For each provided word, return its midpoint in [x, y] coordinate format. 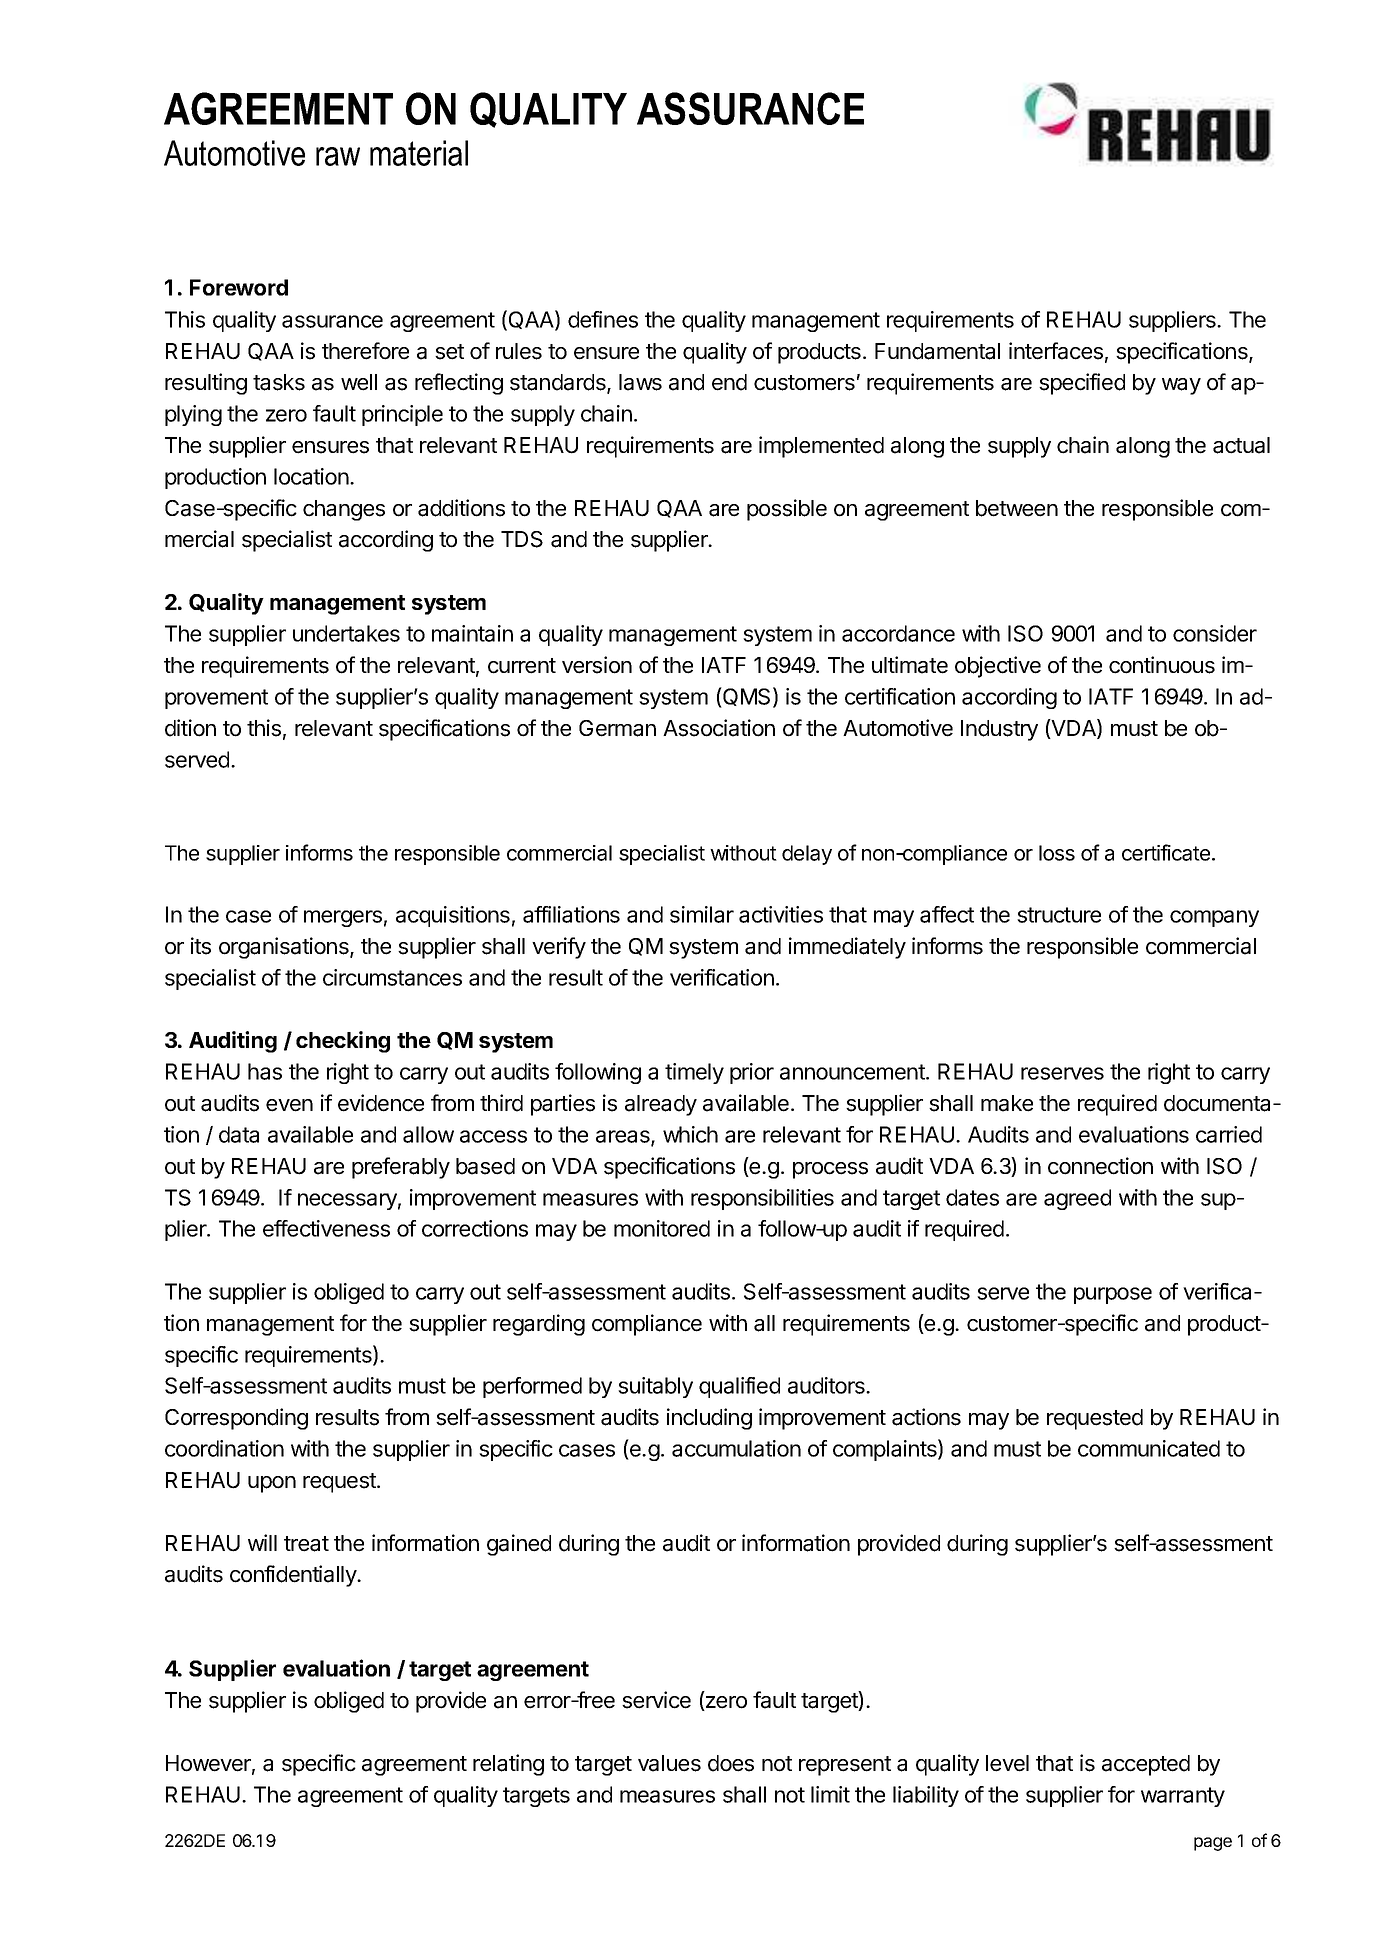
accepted [1146, 1765]
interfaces [1056, 351]
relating [508, 1765]
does [731, 1763]
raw [338, 156]
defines [603, 319]
